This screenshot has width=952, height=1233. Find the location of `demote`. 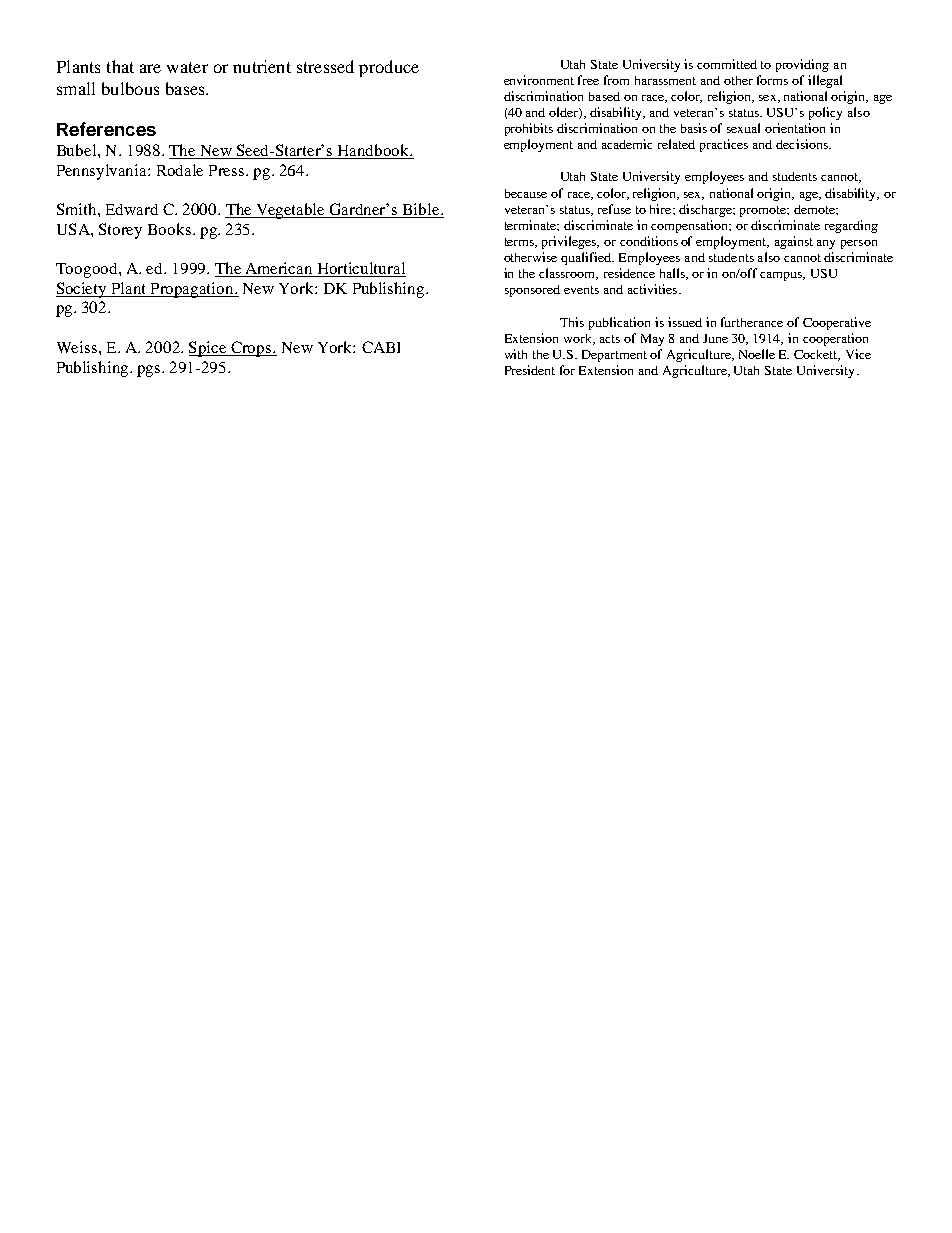

demote is located at coordinates (815, 209).
